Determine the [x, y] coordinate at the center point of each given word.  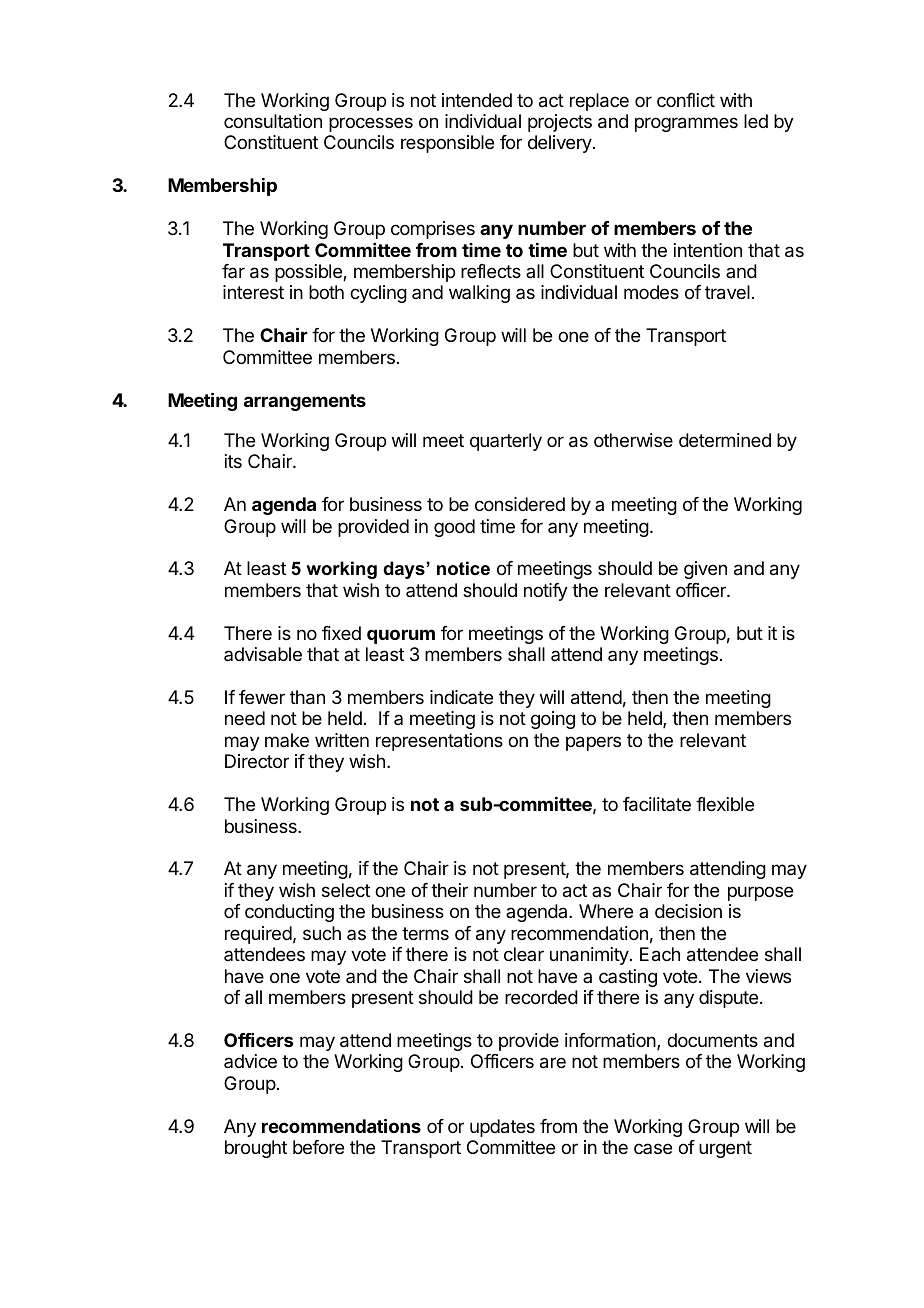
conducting [289, 913]
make [287, 740]
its [233, 461]
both [326, 292]
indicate [461, 697]
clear [524, 954]
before [318, 1147]
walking [479, 294]
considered [520, 504]
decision [688, 911]
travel [727, 292]
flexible [725, 804]
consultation [273, 121]
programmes [686, 124]
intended [477, 100]
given [705, 570]
